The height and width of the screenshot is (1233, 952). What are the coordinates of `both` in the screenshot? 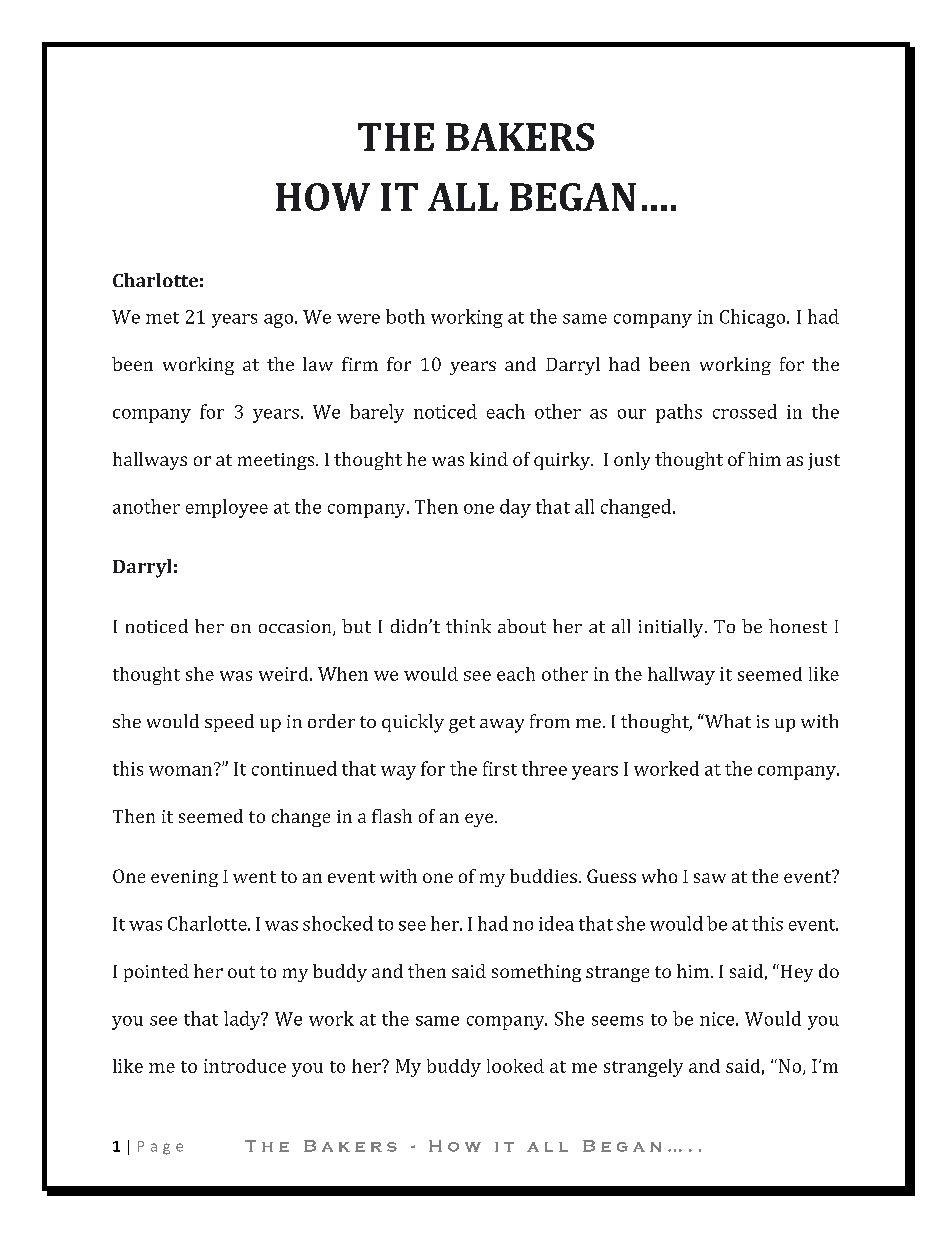 It's located at (405, 316).
